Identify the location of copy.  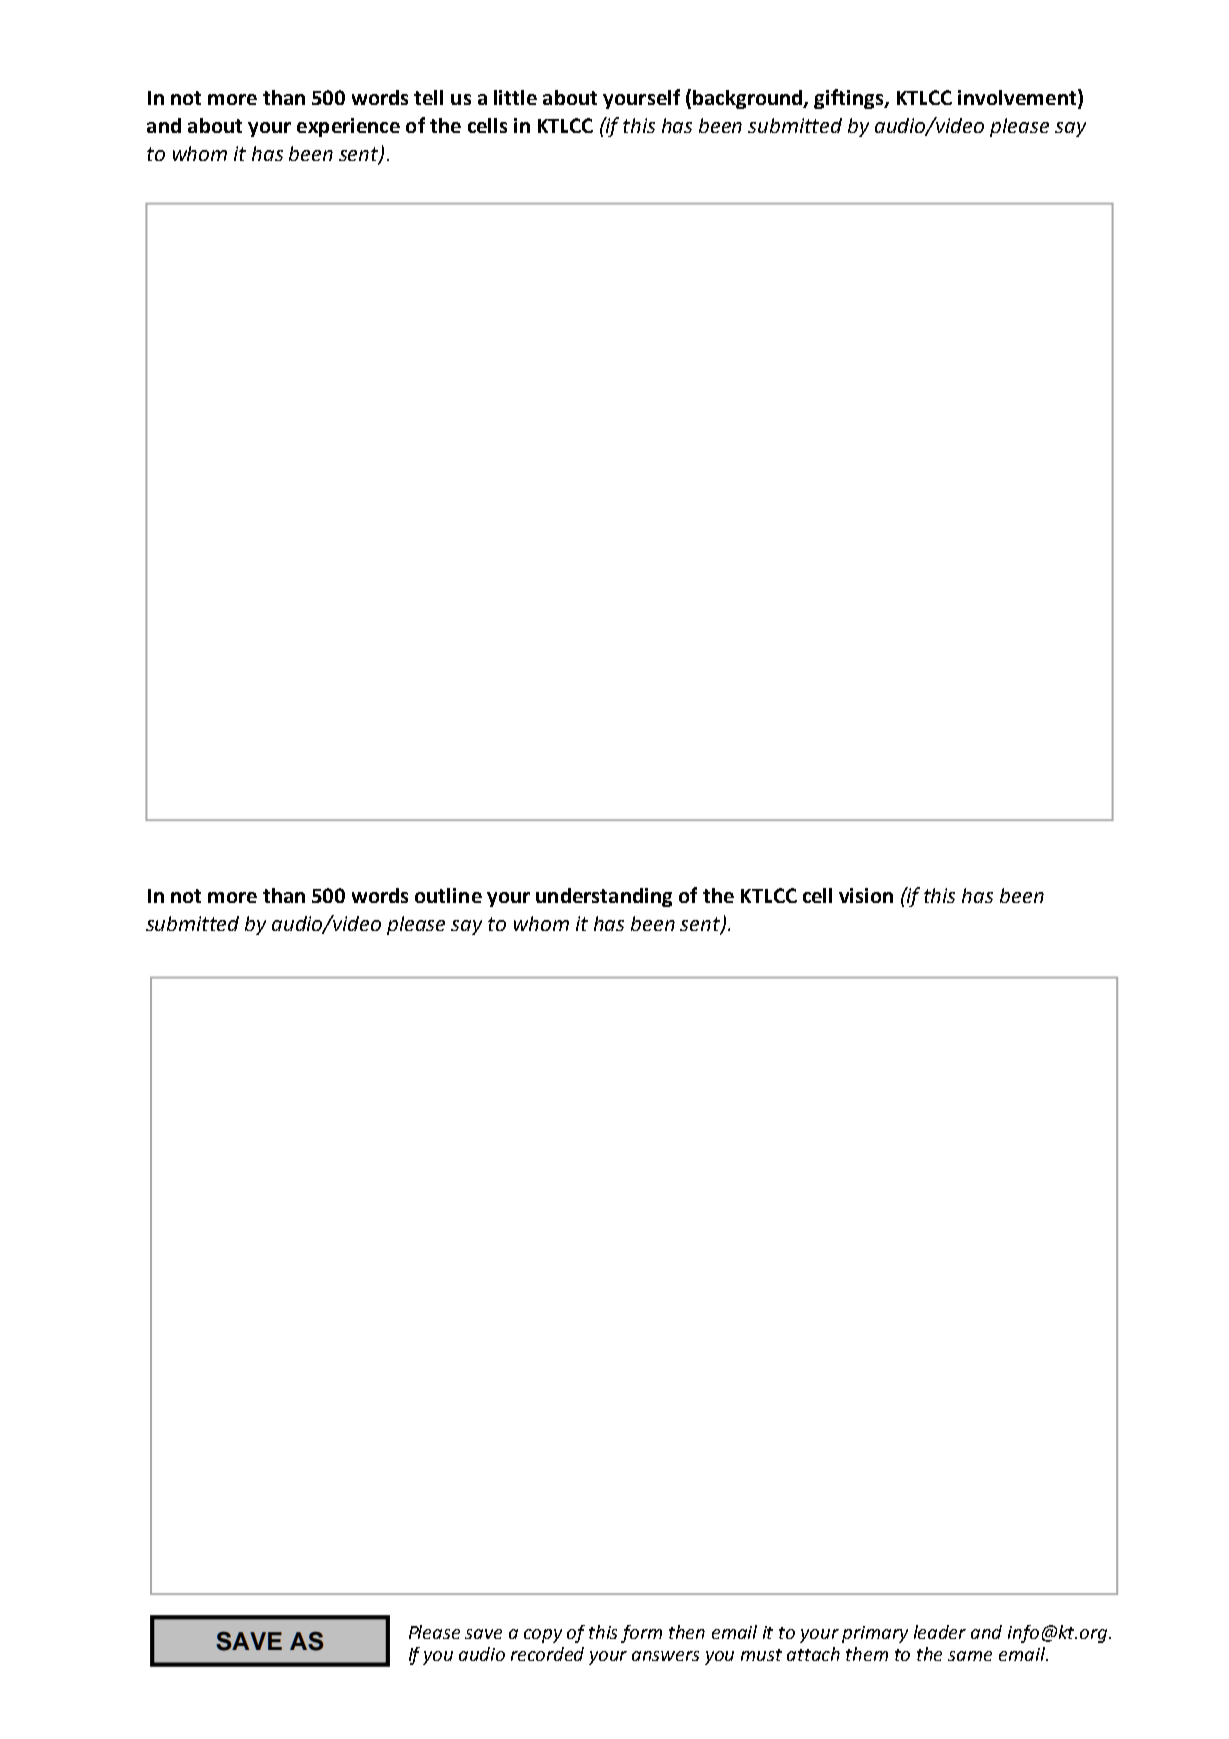
(543, 1636).
